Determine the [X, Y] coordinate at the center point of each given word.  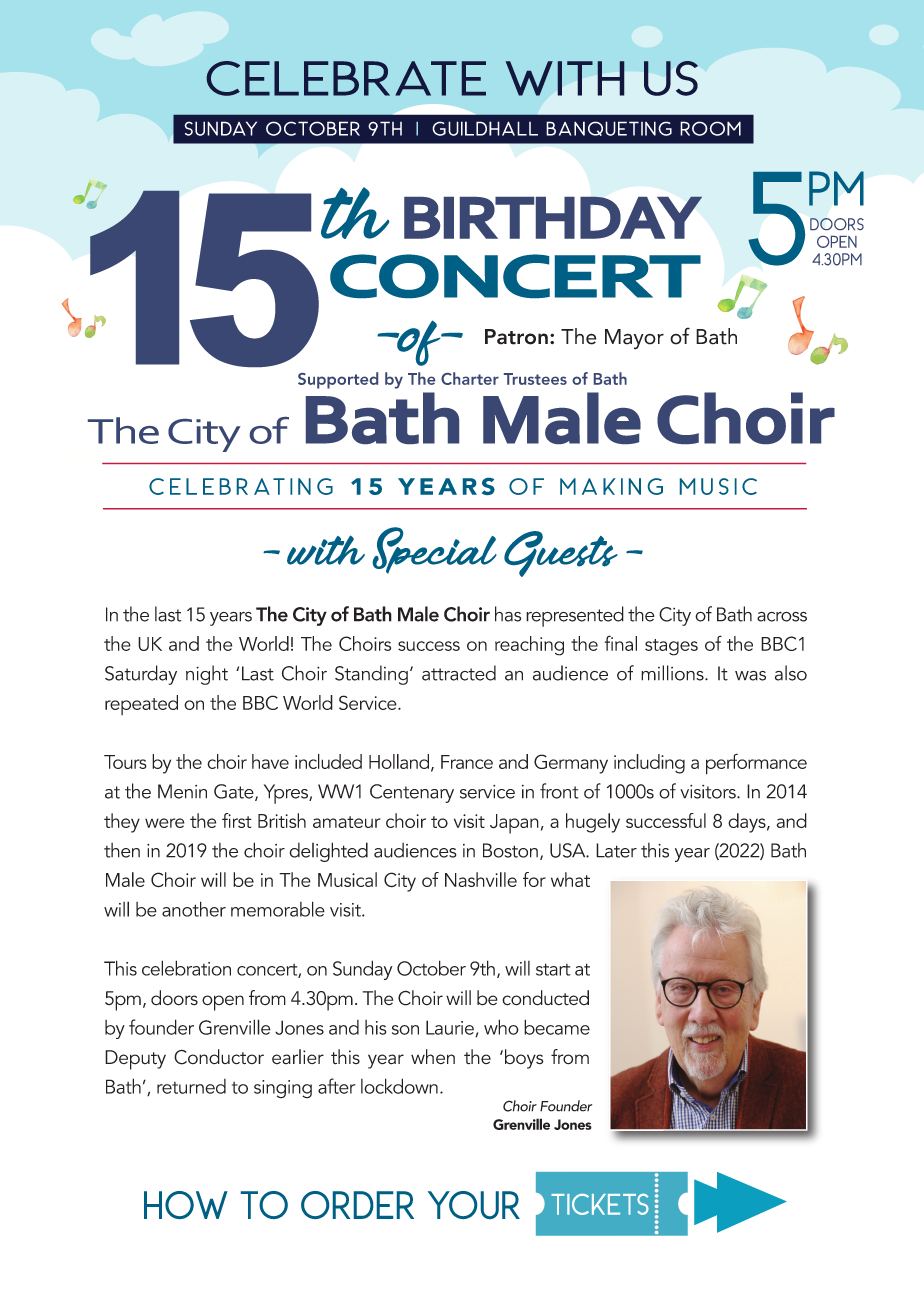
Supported [338, 380]
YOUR [474, 1205]
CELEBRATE [346, 78]
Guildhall [485, 128]
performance [756, 764]
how [186, 1205]
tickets [600, 1204]
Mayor [634, 339]
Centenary [412, 793]
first [237, 820]
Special [435, 550]
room [710, 128]
